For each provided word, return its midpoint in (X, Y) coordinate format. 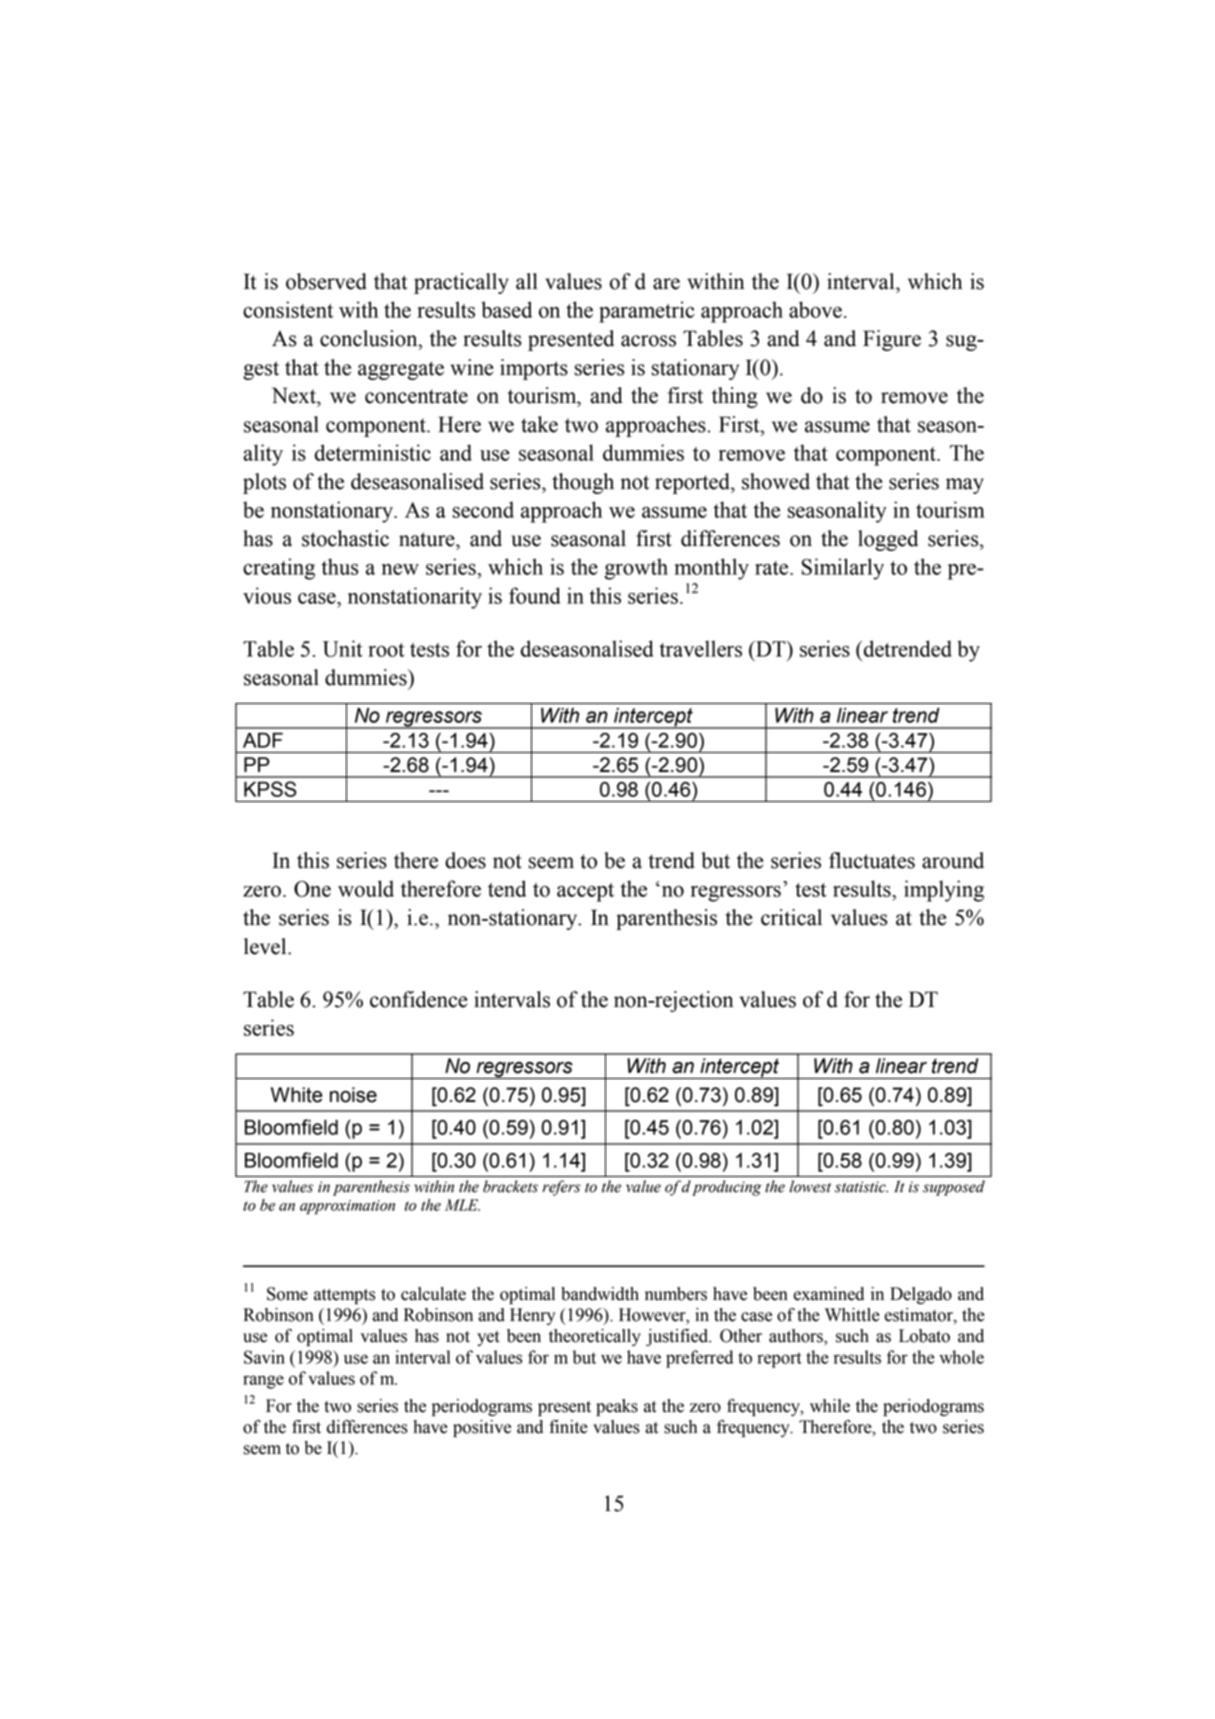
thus (339, 566)
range (263, 1382)
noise (353, 1095)
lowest (810, 1186)
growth (636, 569)
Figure (892, 340)
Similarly (843, 569)
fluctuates (872, 860)
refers (561, 1188)
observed (326, 281)
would (366, 888)
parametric (647, 312)
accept (585, 892)
